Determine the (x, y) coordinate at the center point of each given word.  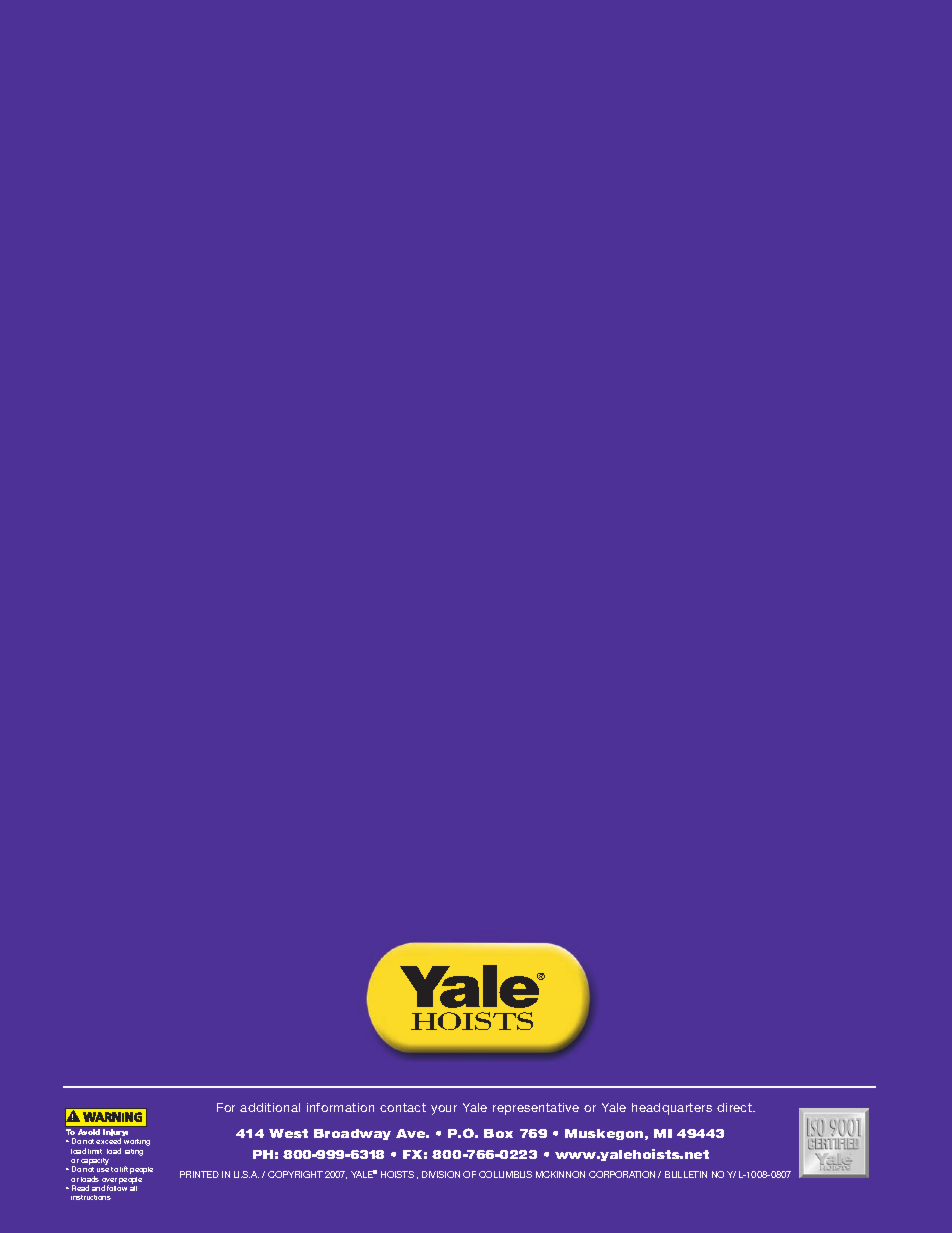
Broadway (352, 1134)
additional (270, 1107)
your (444, 1110)
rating (134, 1152)
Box (498, 1133)
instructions (91, 1197)
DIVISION (441, 1174)
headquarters (672, 1109)
